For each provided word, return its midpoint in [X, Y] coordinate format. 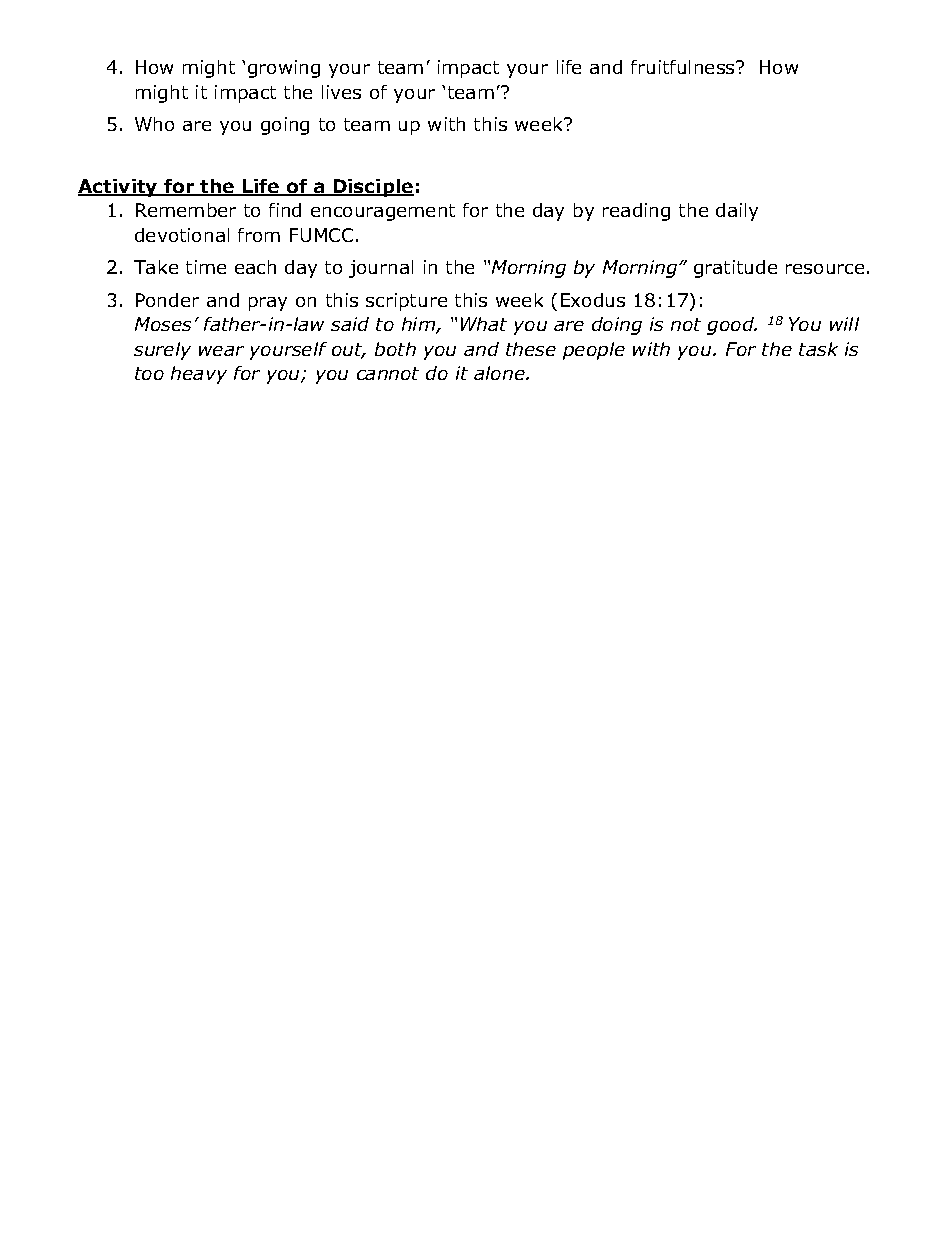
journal [381, 269]
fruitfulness [684, 67]
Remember [186, 210]
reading [636, 212]
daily [737, 212]
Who [154, 124]
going [285, 126]
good [732, 326]
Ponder [167, 300]
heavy [199, 375]
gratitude [735, 269]
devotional [182, 235]
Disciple [372, 188]
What [484, 324]
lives [341, 92]
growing [284, 69]
